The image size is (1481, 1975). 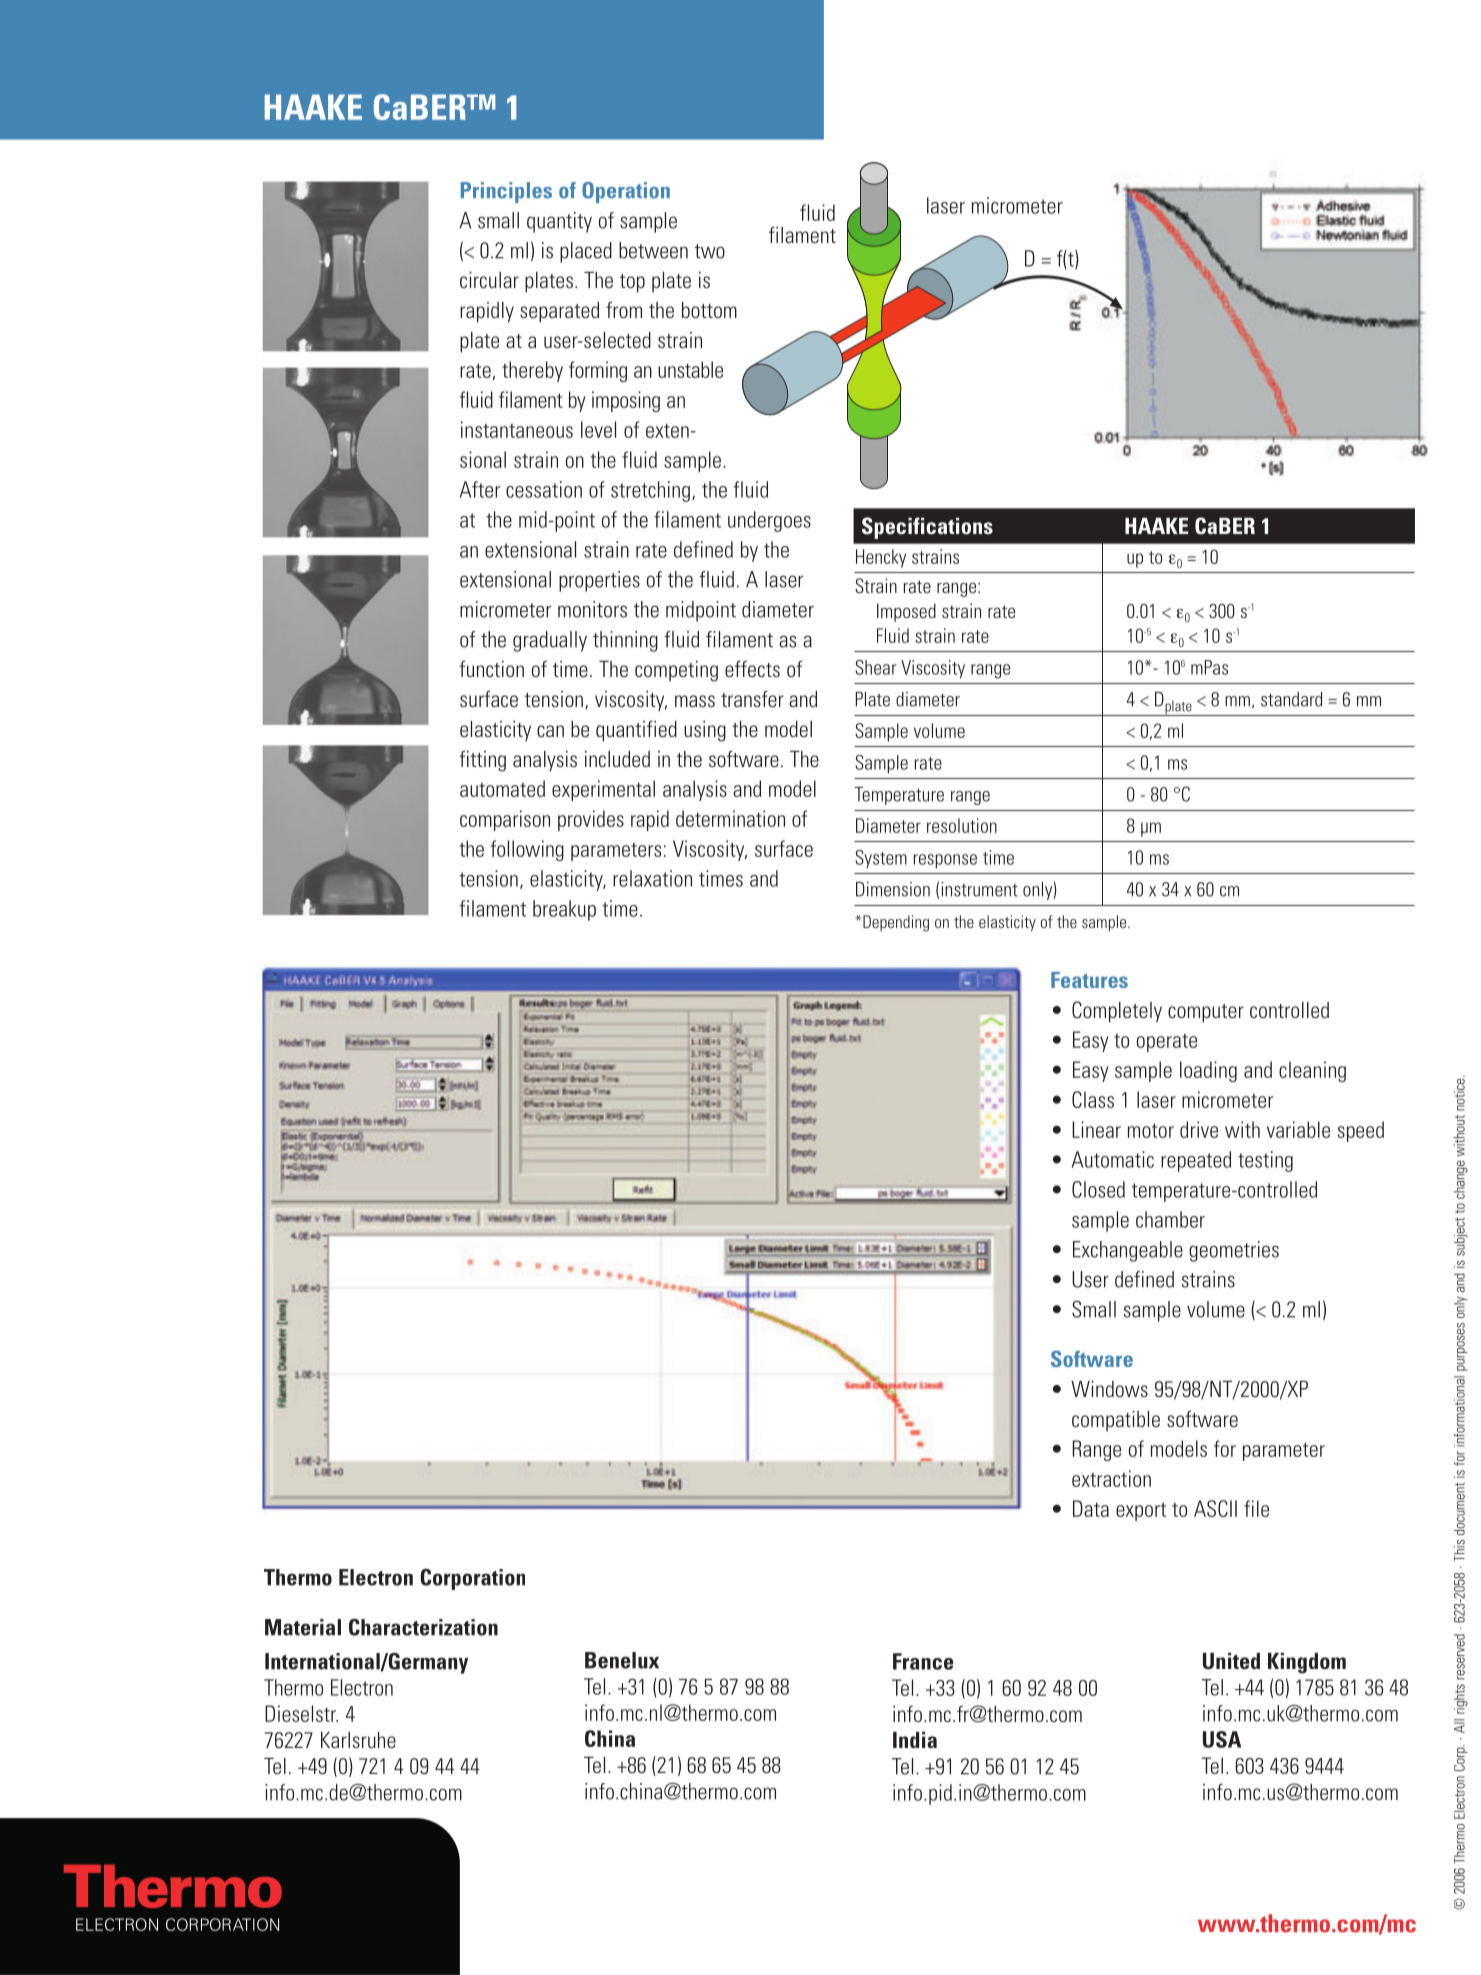 I want to click on Depending, so click(x=896, y=923).
